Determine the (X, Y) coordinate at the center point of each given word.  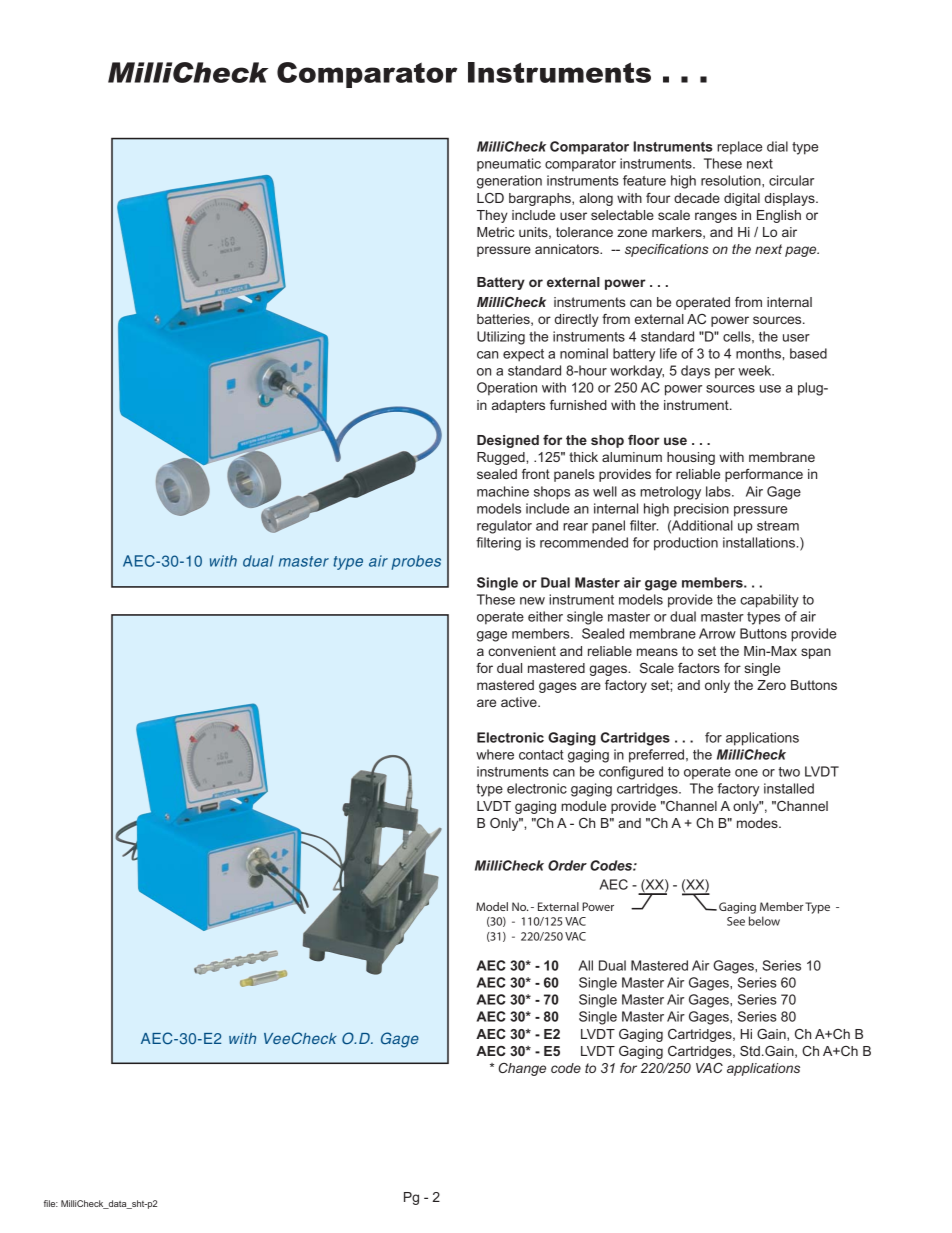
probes (416, 562)
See (736, 921)
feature (644, 180)
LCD (490, 198)
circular (791, 180)
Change (522, 1069)
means (657, 652)
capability (769, 601)
